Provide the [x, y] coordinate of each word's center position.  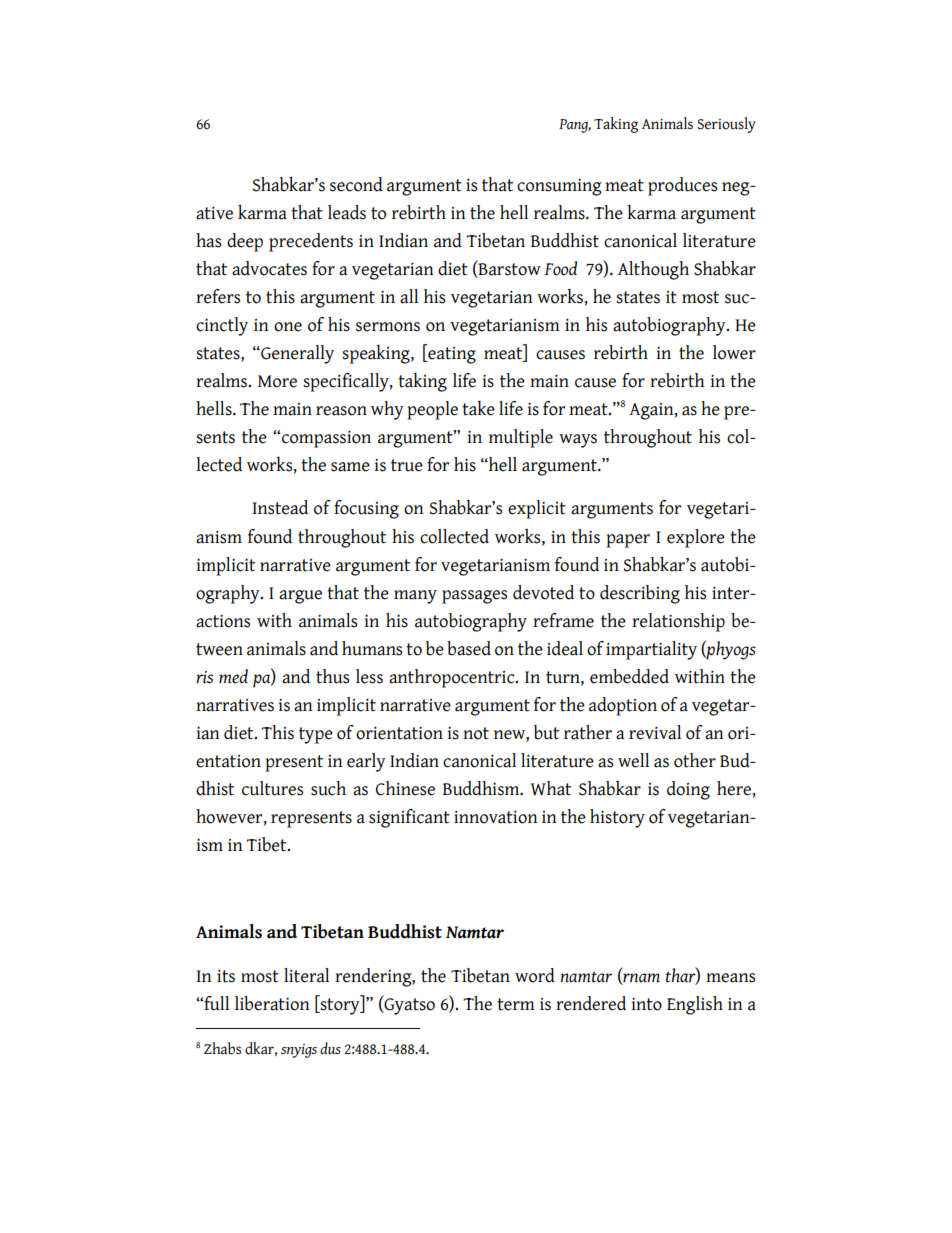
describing [640, 594]
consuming [559, 187]
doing [688, 790]
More [277, 381]
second [356, 184]
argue [300, 597]
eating [451, 354]
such [328, 788]
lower [734, 352]
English [695, 1005]
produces [682, 186]
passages [474, 597]
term [516, 1004]
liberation [272, 1003]
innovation [496, 817]
